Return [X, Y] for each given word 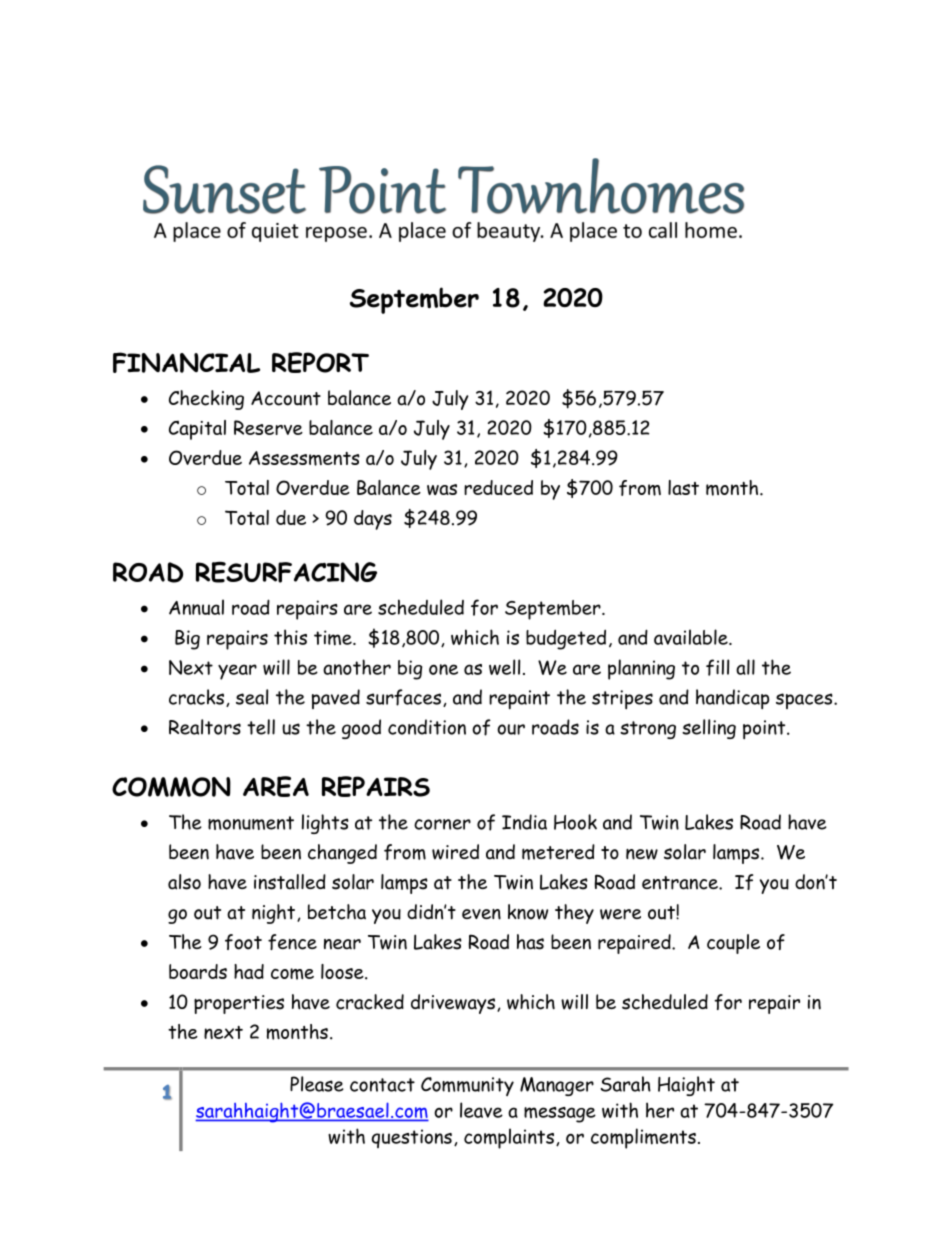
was [442, 489]
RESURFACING [286, 572]
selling [709, 729]
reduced [498, 487]
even [481, 914]
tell [261, 727]
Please [317, 1084]
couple [733, 944]
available [692, 637]
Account [286, 398]
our [511, 729]
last [683, 487]
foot [243, 942]
